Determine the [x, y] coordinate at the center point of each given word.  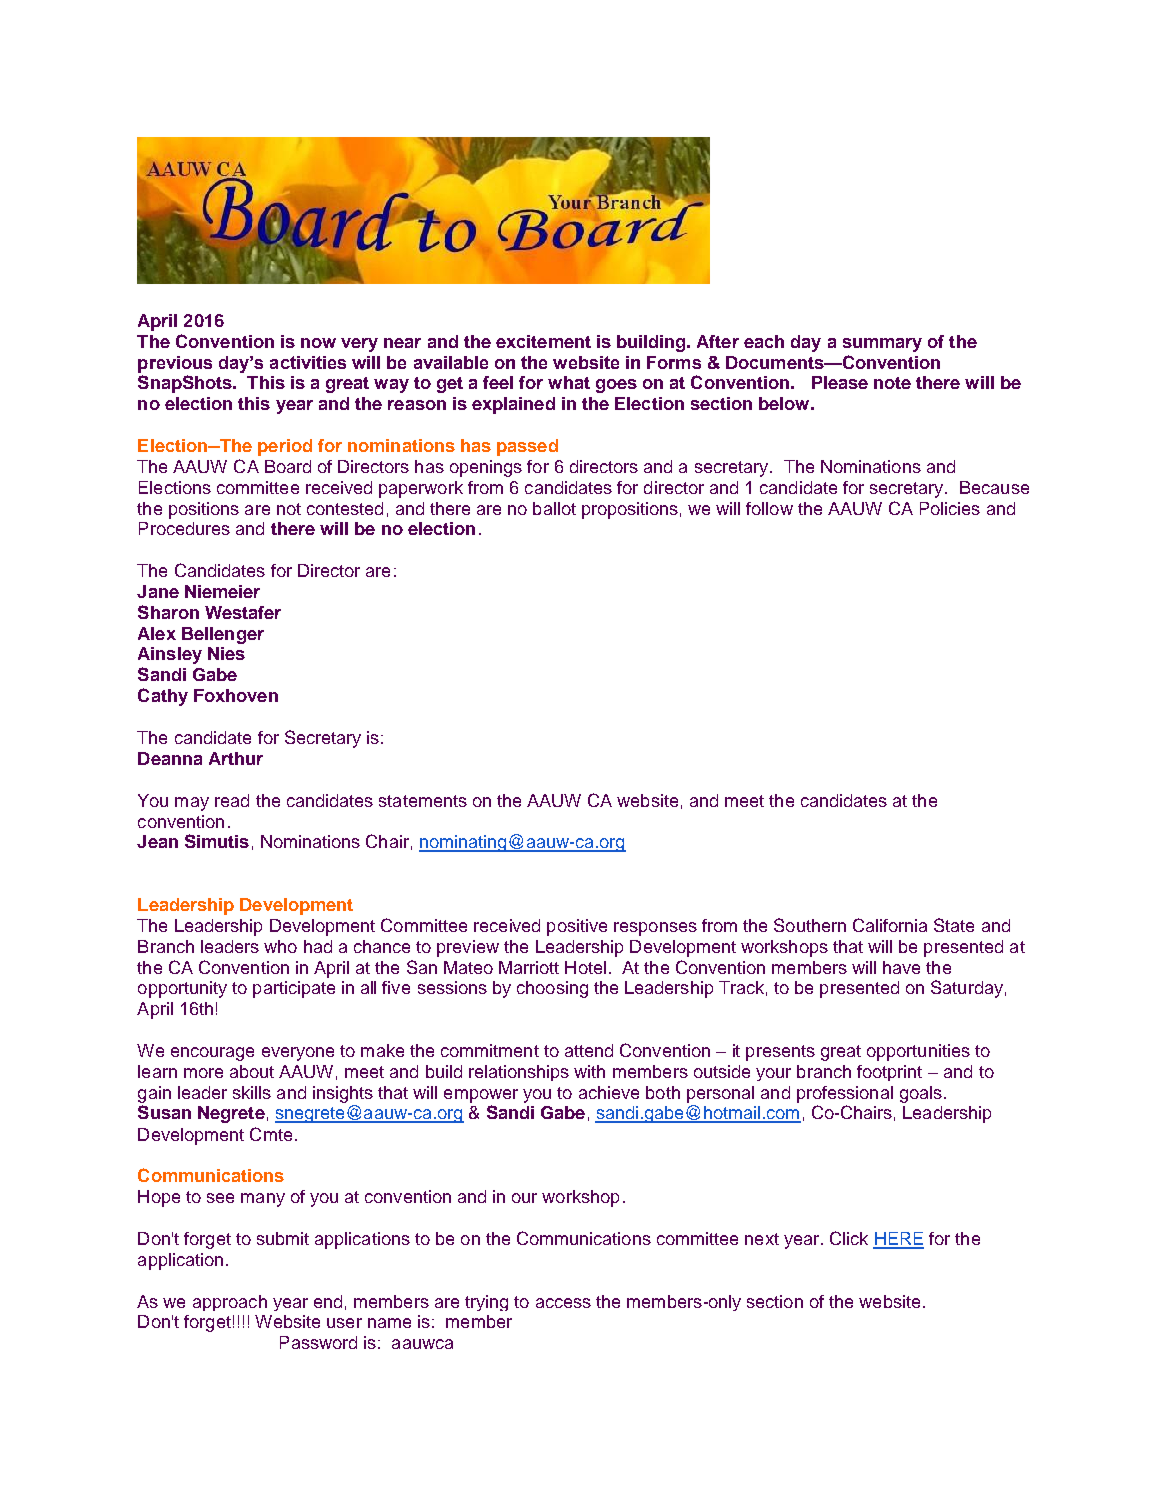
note [892, 383]
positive [577, 927]
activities [308, 362]
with [589, 1071]
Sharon [168, 612]
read [232, 800]
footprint [889, 1073]
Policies [950, 508]
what [569, 382]
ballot [554, 508]
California [890, 925]
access [563, 1303]
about [252, 1071]
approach [230, 1303]
